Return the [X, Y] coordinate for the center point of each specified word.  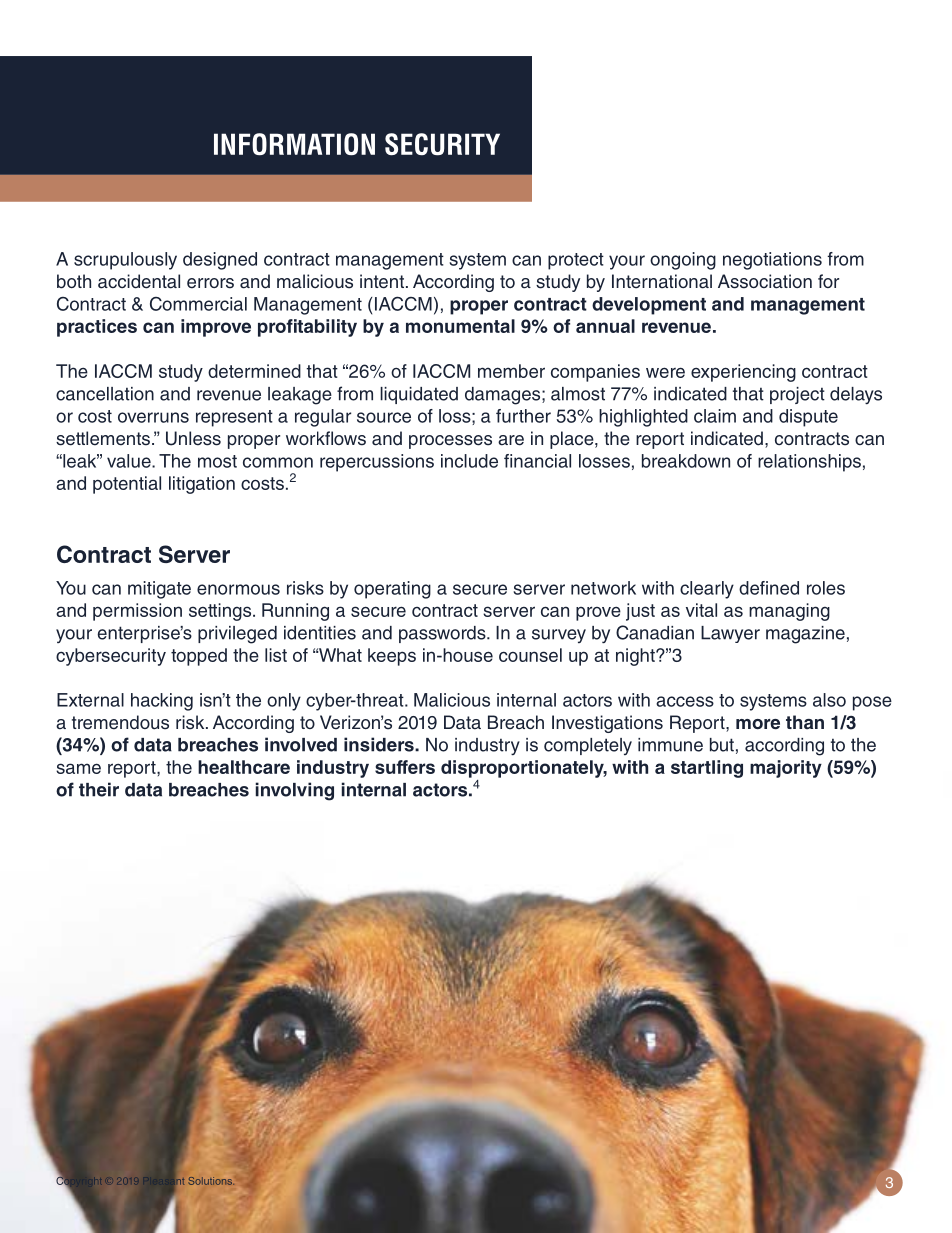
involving [295, 791]
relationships [809, 463]
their [99, 789]
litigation [202, 485]
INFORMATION [294, 144]
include [469, 461]
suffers [405, 767]
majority [786, 769]
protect [576, 261]
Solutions [211, 1181]
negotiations [772, 261]
